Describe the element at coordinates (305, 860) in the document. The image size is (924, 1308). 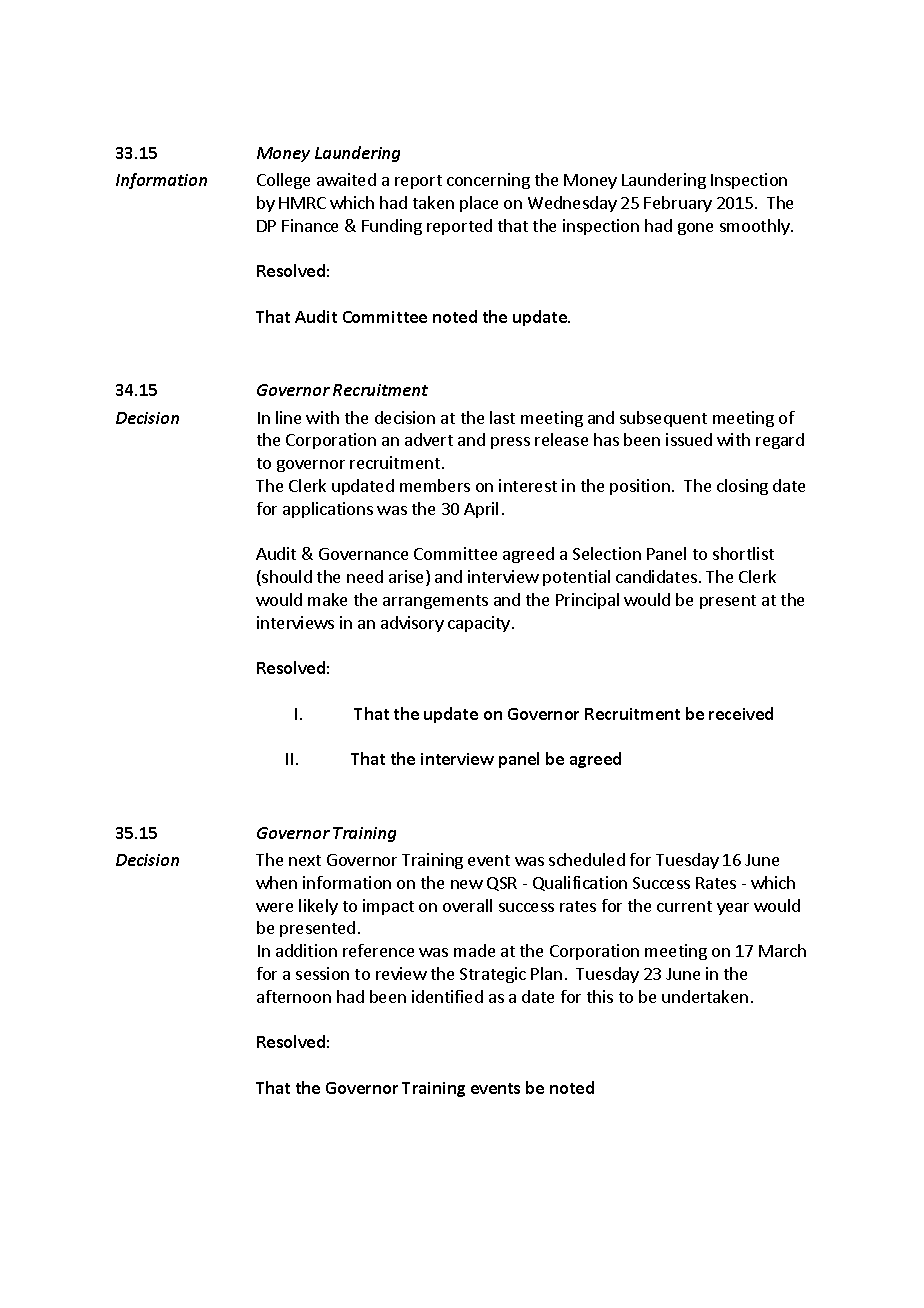
I see `next` at that location.
